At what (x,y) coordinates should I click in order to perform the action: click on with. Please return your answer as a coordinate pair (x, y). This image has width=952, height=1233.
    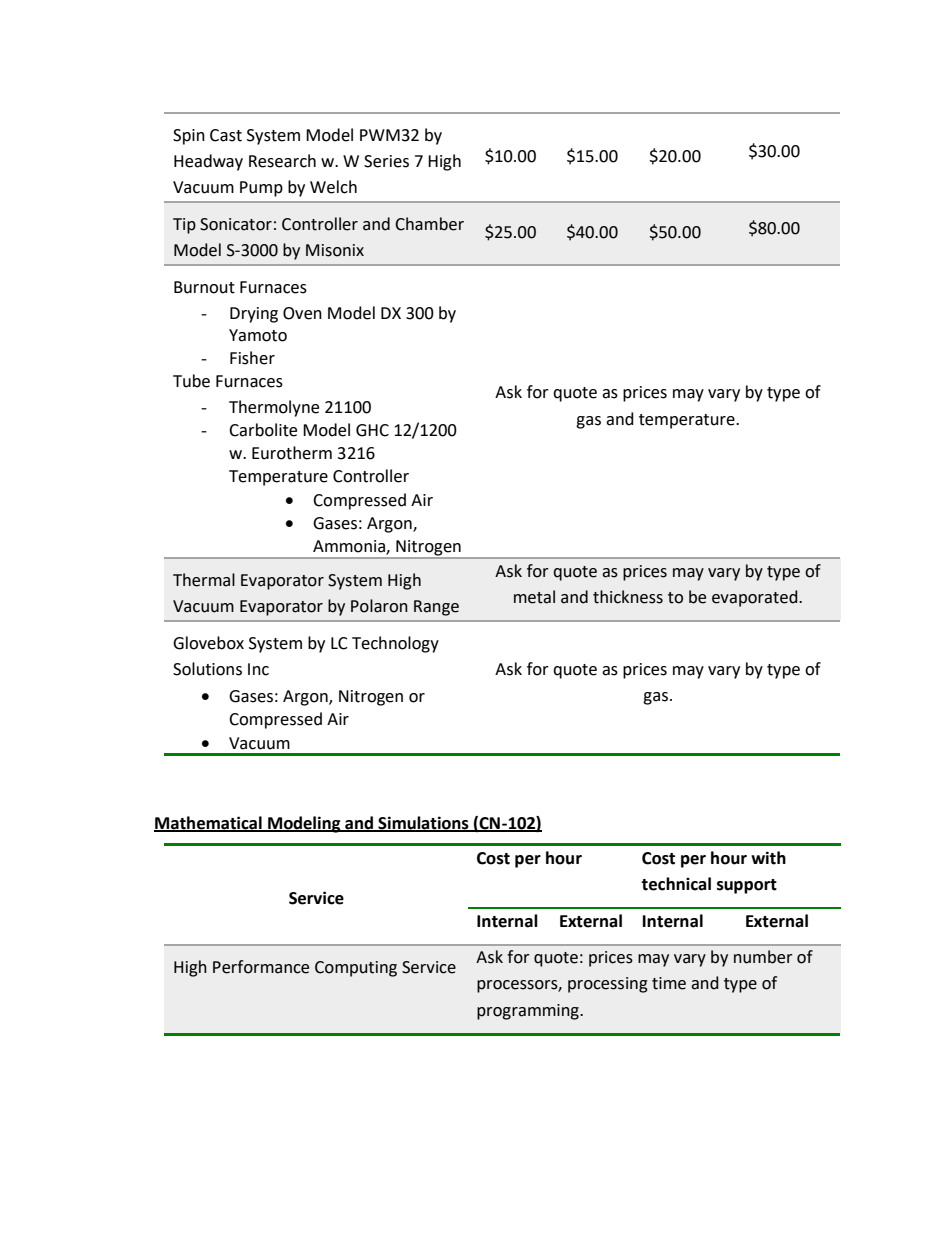
    Looking at the image, I should click on (768, 858).
